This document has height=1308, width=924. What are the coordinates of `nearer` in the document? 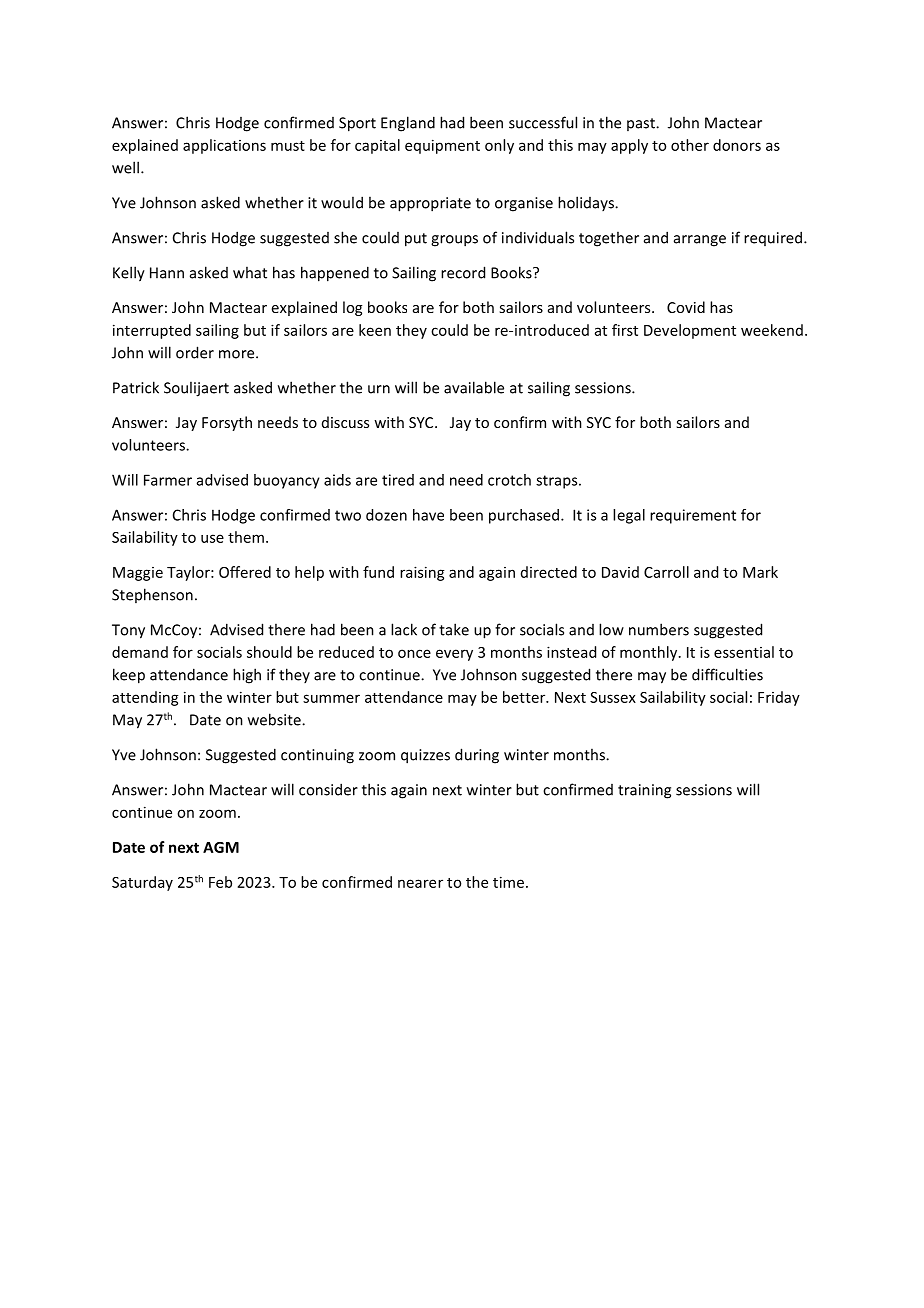 It's located at (420, 883).
